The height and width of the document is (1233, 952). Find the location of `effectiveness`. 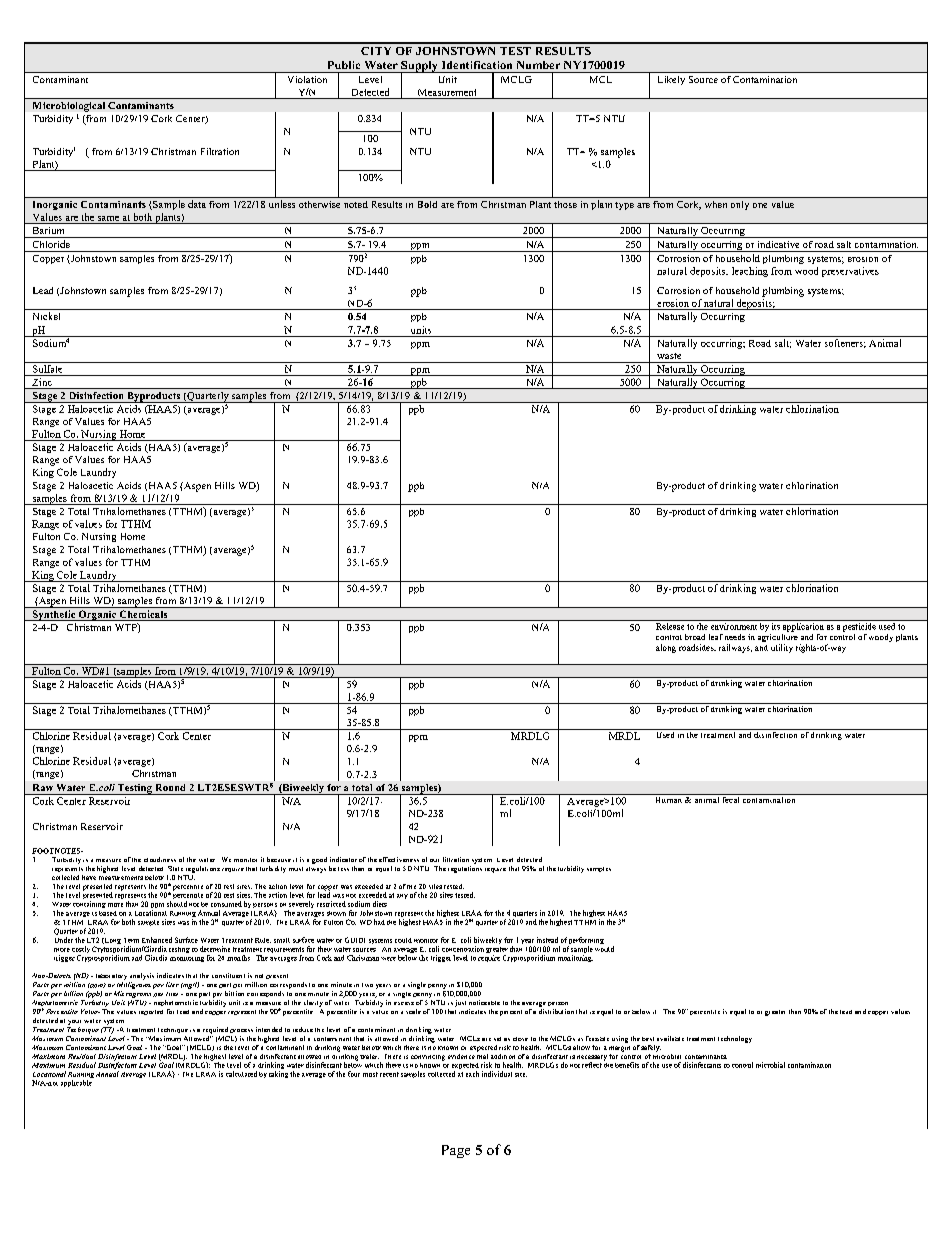

effectiveness is located at coordinates (399, 859).
